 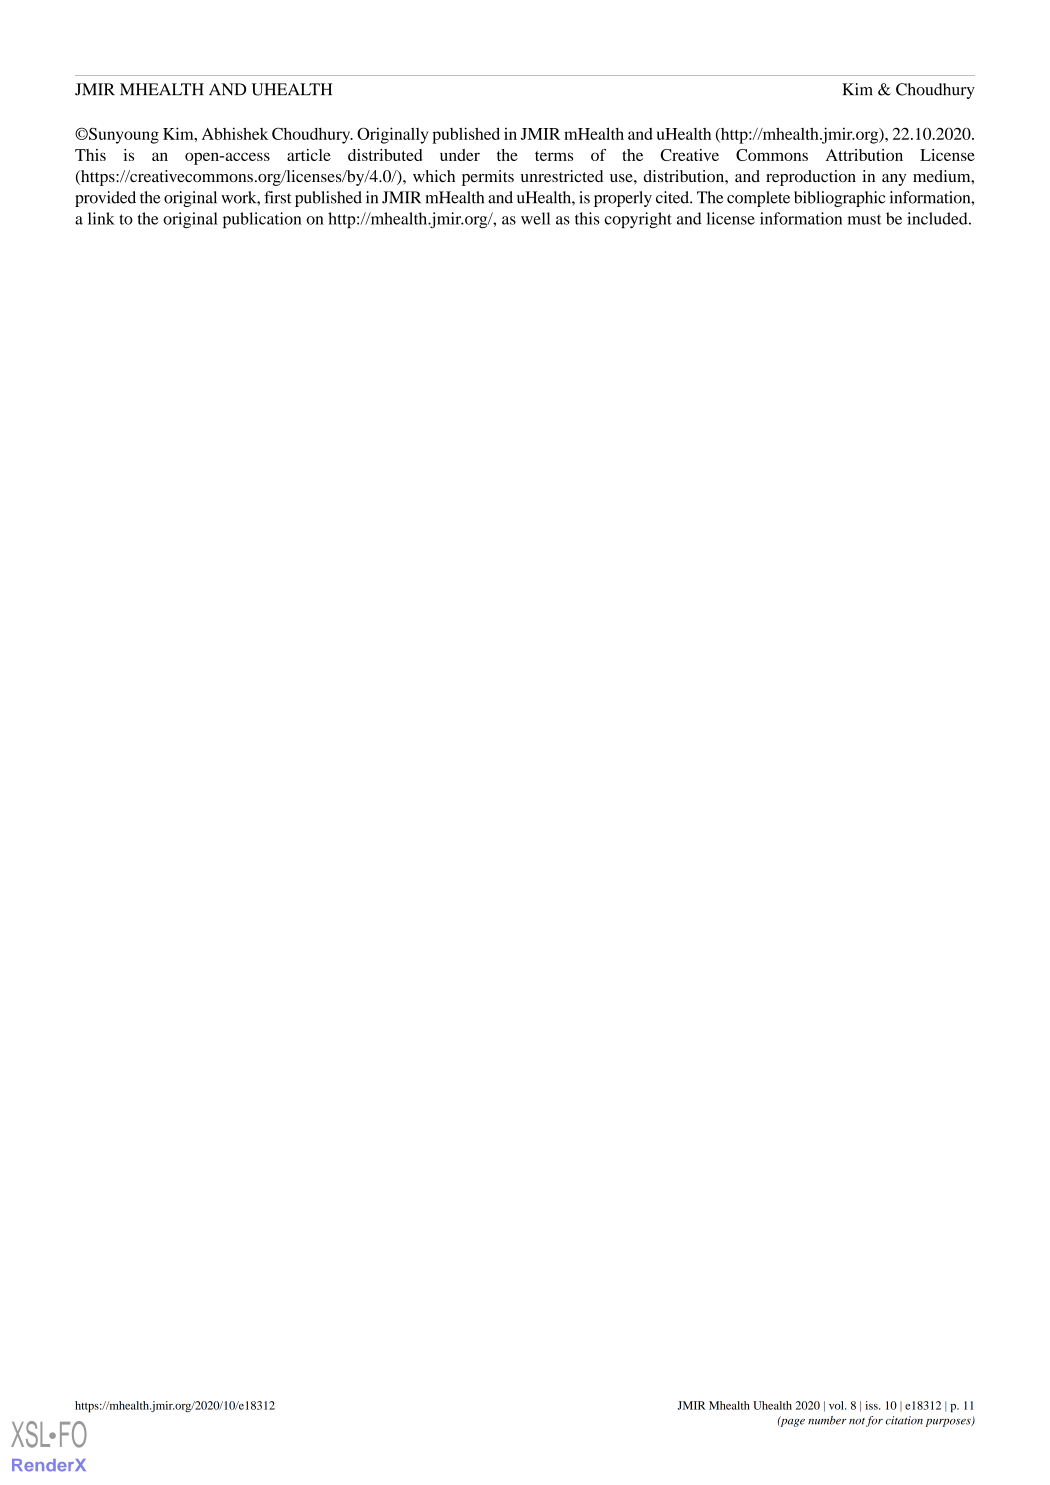 What do you see at coordinates (872, 1405) in the image?
I see `iss` at bounding box center [872, 1405].
